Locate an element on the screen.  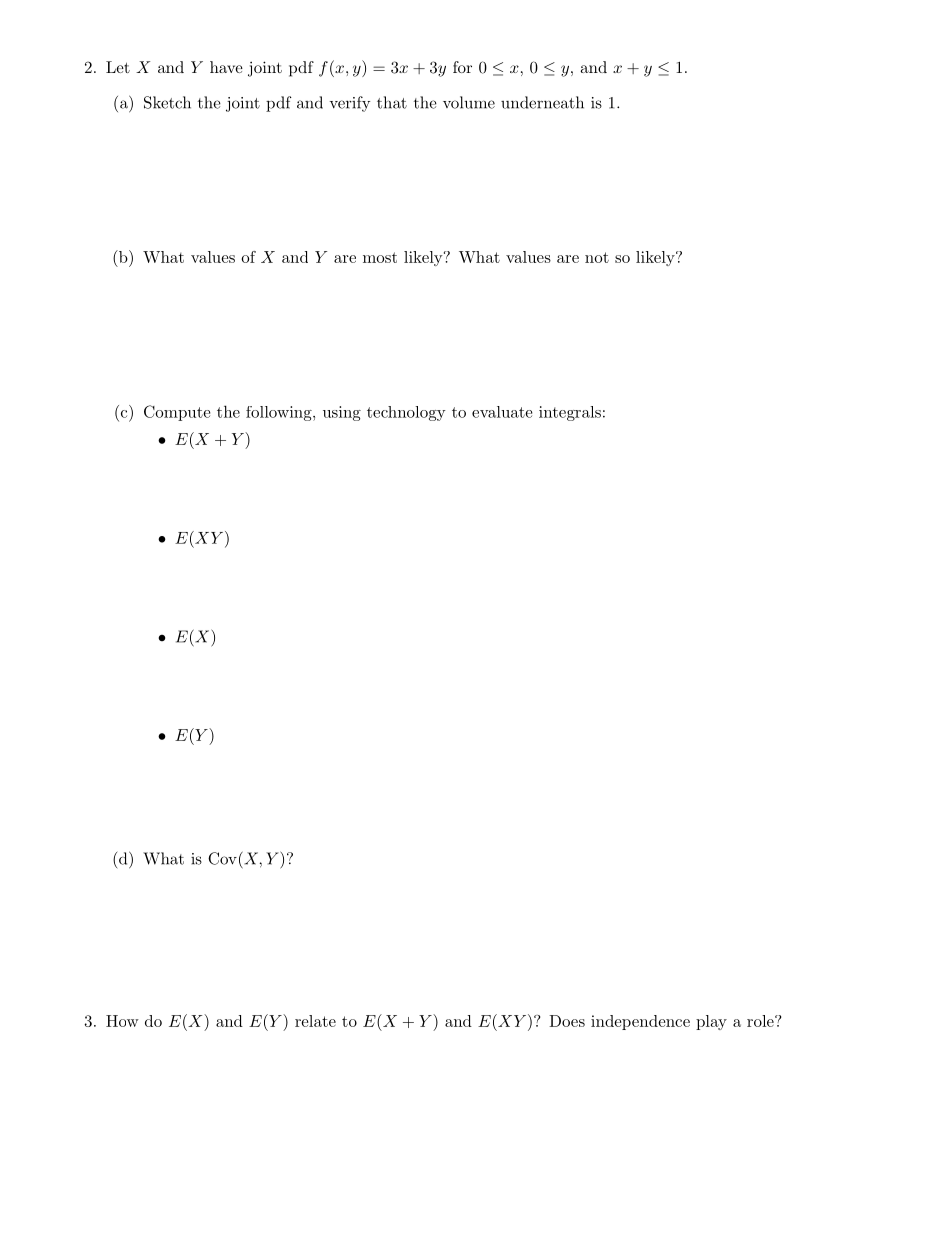
underneath is located at coordinates (542, 102).
